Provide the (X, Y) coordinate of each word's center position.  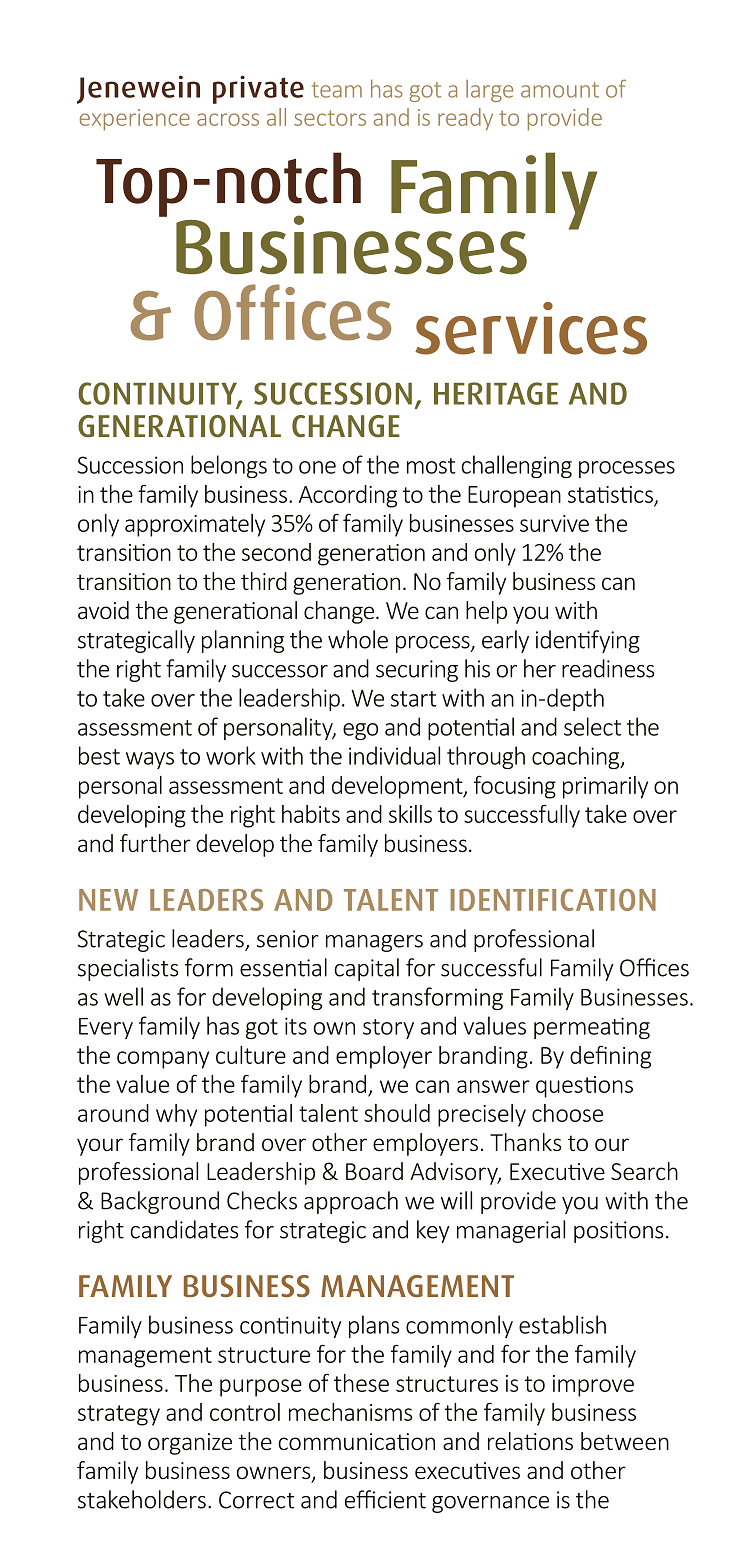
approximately (195, 525)
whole (358, 639)
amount (560, 90)
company (163, 1060)
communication (357, 1441)
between (625, 1441)
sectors (330, 118)
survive (554, 523)
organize (190, 1444)
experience (135, 120)
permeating (592, 1028)
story (388, 1029)
